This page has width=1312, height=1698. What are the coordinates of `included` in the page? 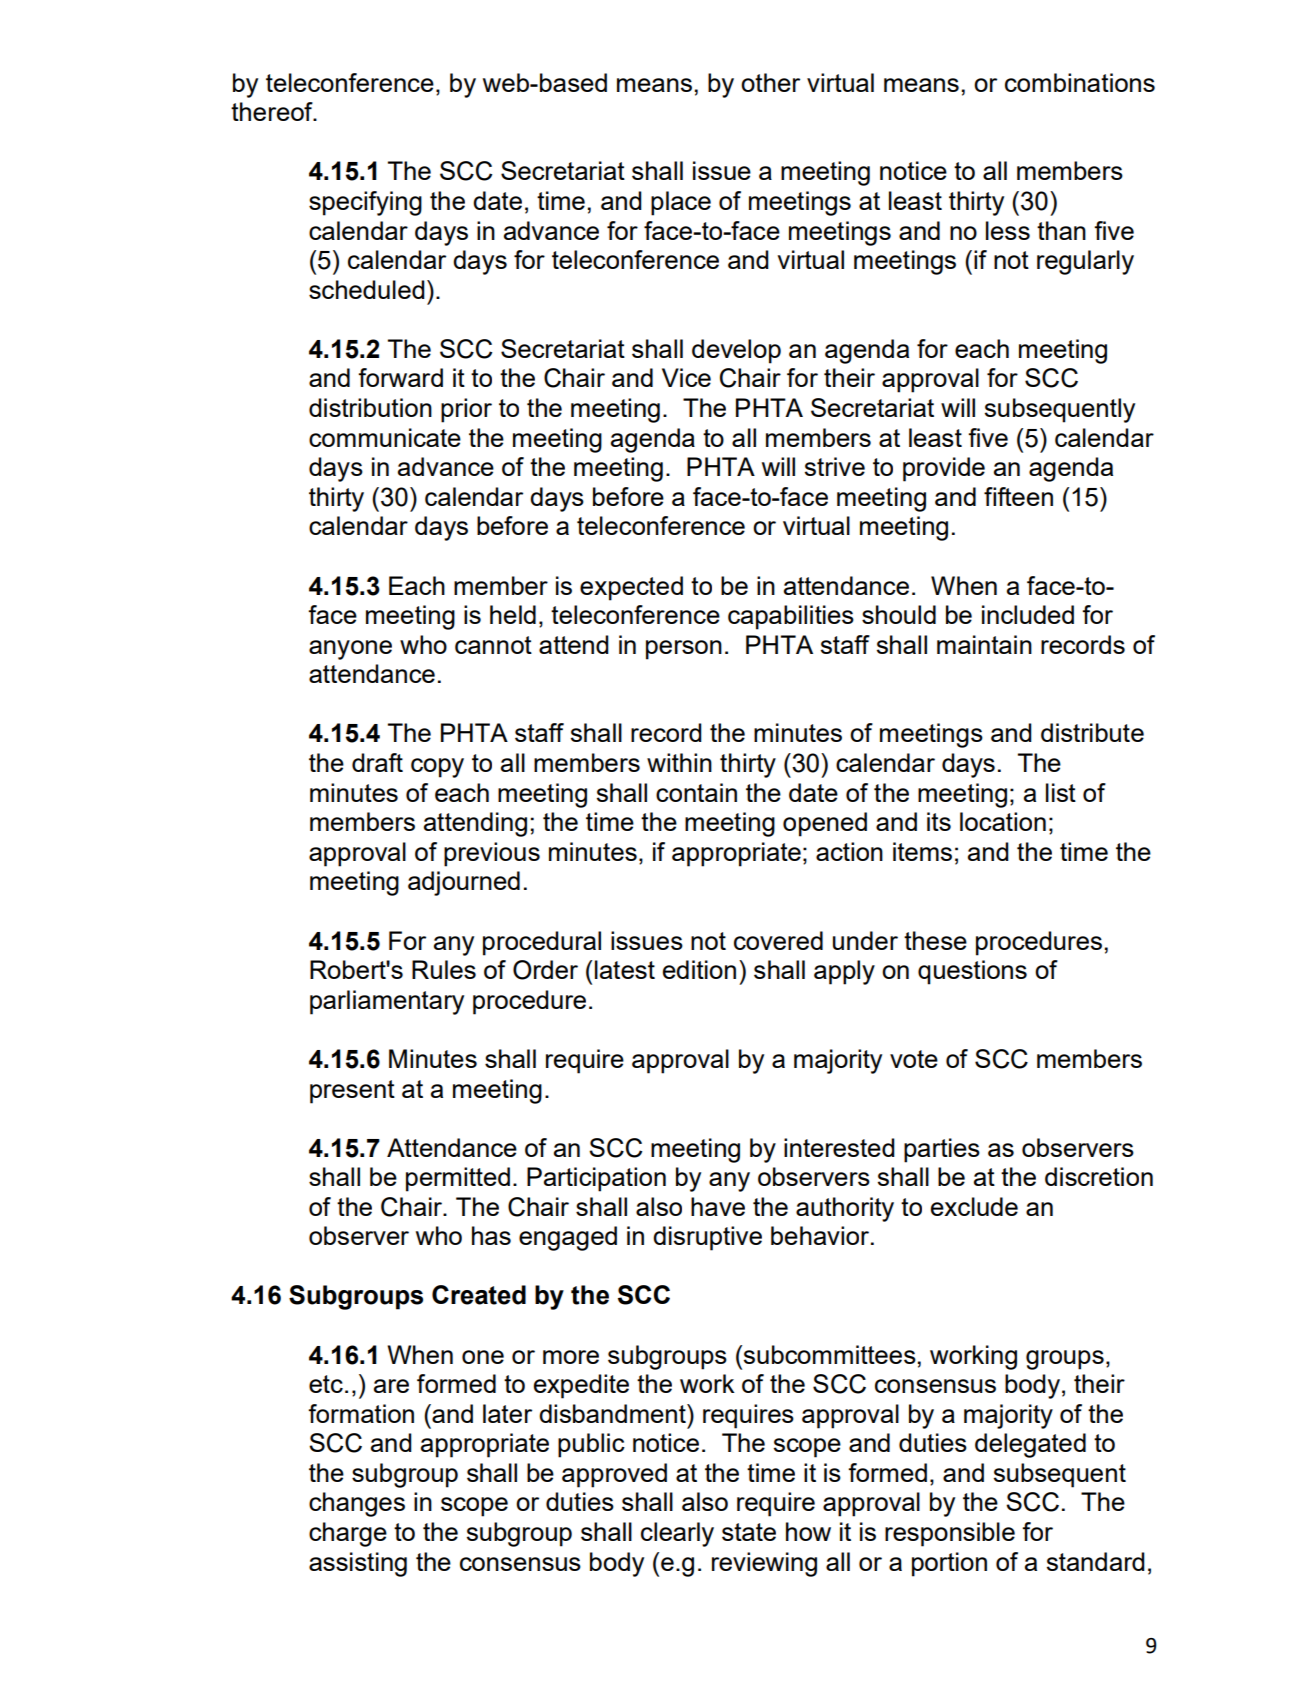 It's located at (1028, 614).
